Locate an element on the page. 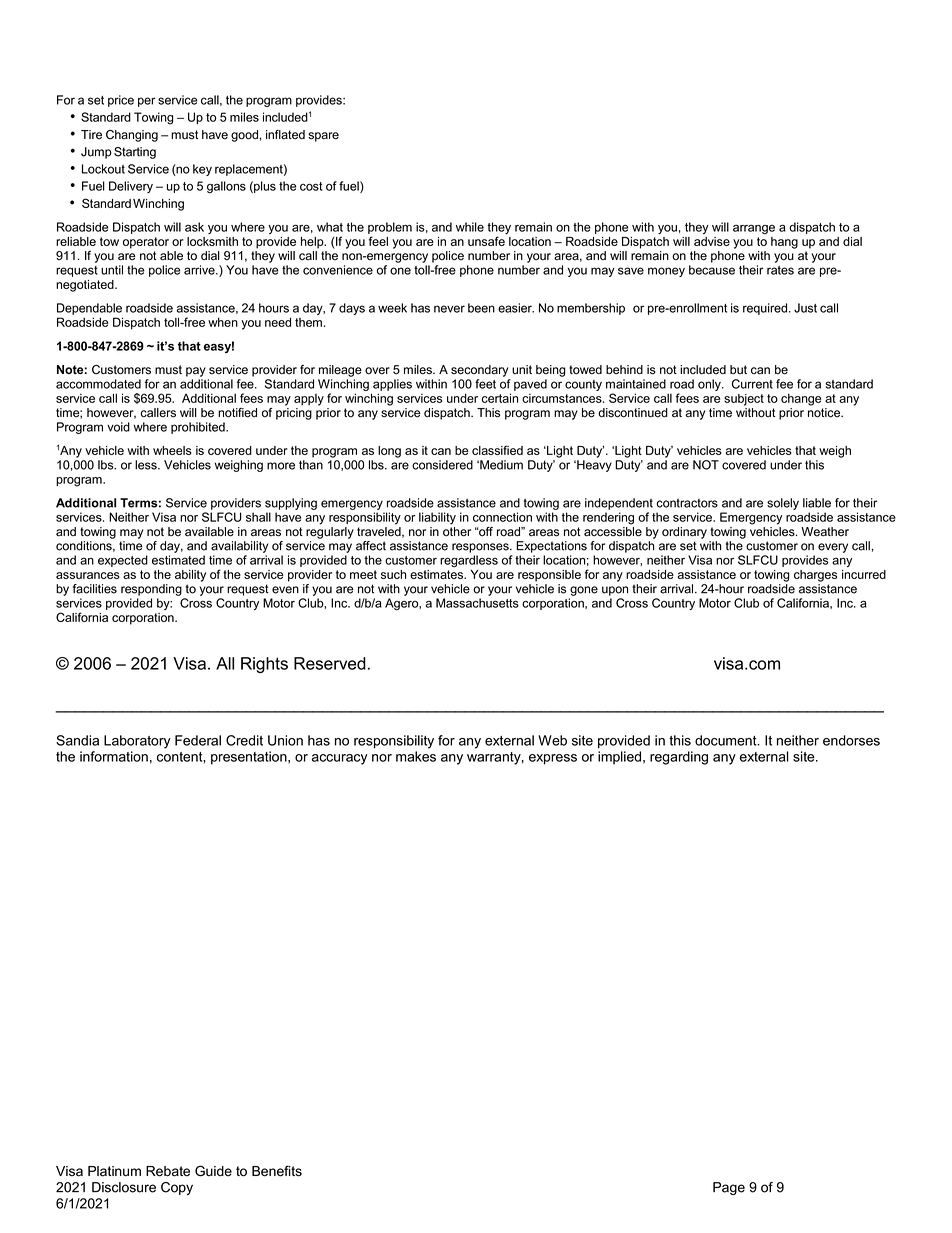 The width and height of the document is (952, 1233). solely is located at coordinates (783, 504).
